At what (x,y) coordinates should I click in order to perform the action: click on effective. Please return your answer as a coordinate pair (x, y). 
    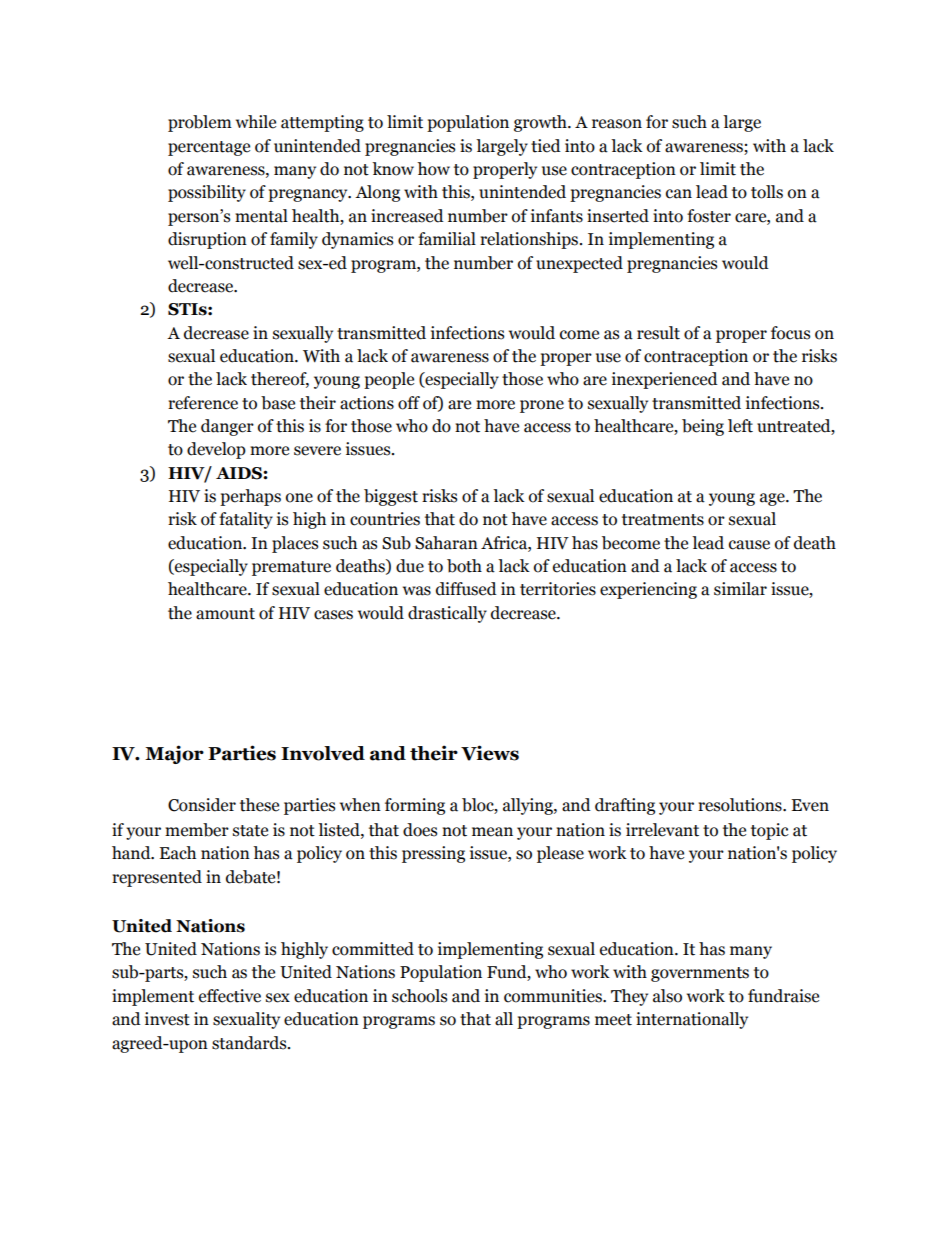
    Looking at the image, I should click on (230, 996).
